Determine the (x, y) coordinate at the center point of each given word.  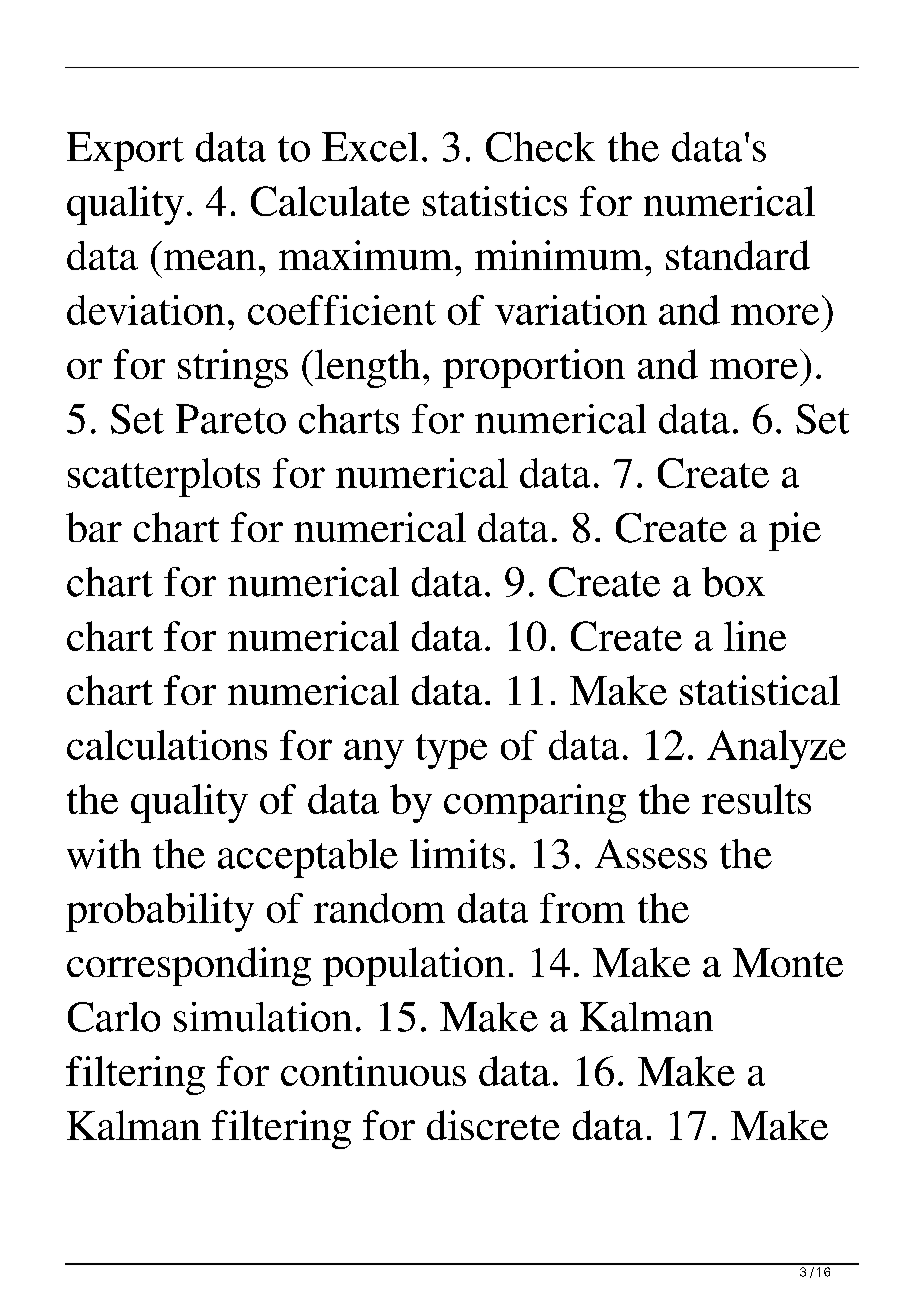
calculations (167, 745)
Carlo (114, 1017)
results (756, 799)
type (451, 751)
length (367, 368)
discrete (493, 1125)
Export (125, 151)
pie (795, 531)
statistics (495, 201)
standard (738, 255)
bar (94, 527)
